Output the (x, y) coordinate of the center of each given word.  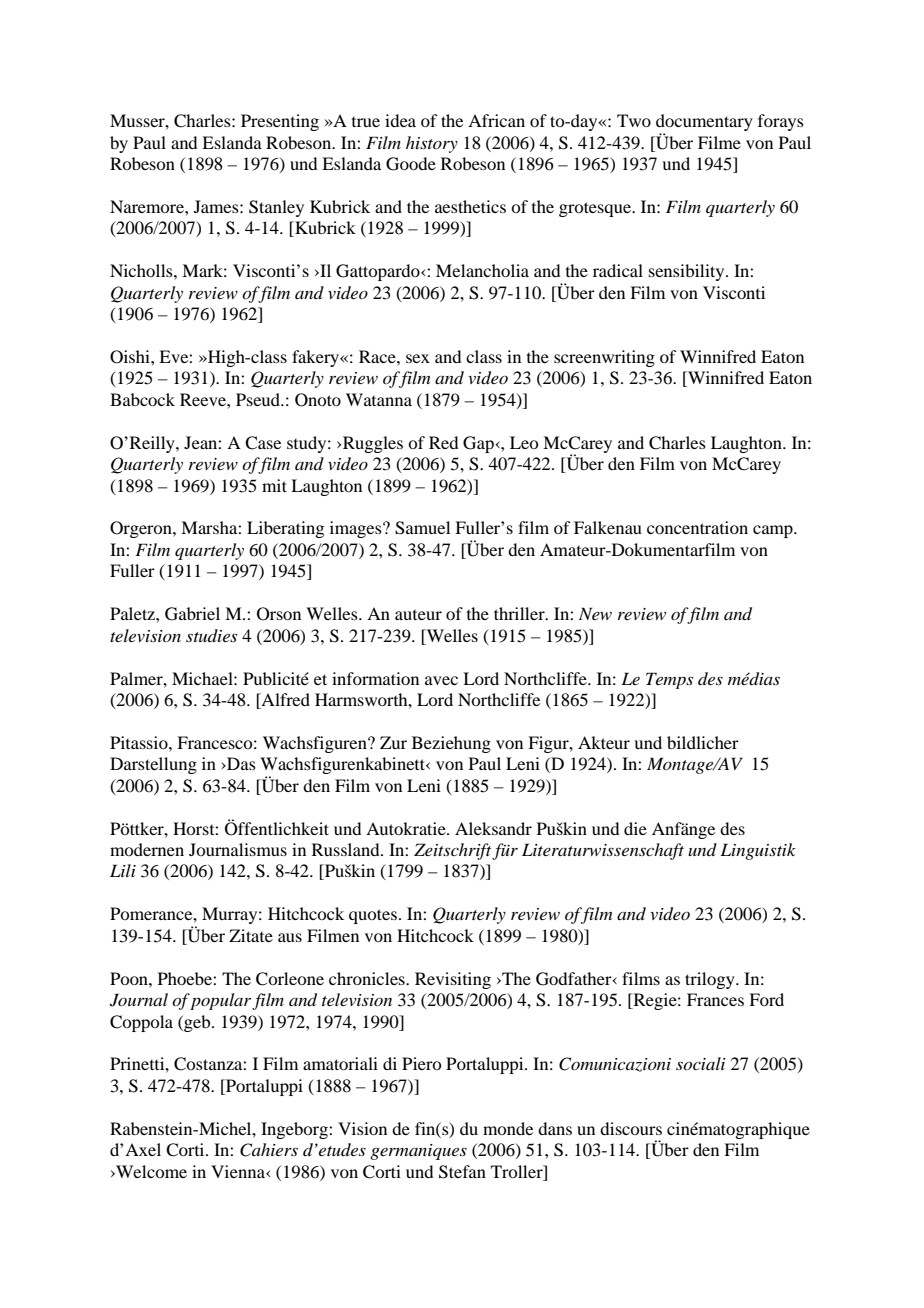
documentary (704, 124)
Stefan (462, 1172)
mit (274, 485)
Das (240, 763)
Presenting (280, 122)
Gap (479, 444)
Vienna (239, 1171)
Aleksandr (493, 828)
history (432, 144)
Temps (669, 680)
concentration (697, 527)
